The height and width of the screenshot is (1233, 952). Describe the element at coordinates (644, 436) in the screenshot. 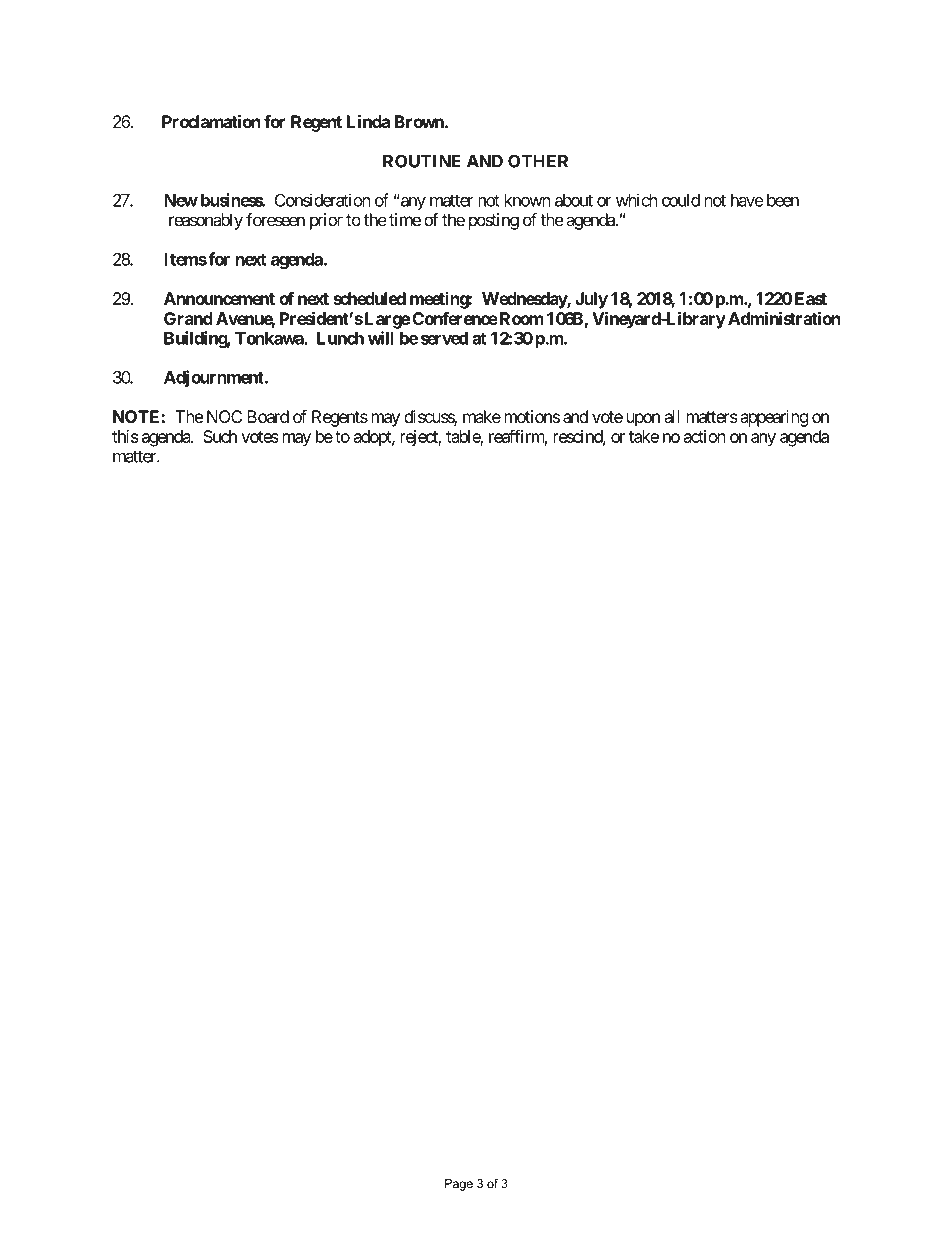

I see `take` at that location.
